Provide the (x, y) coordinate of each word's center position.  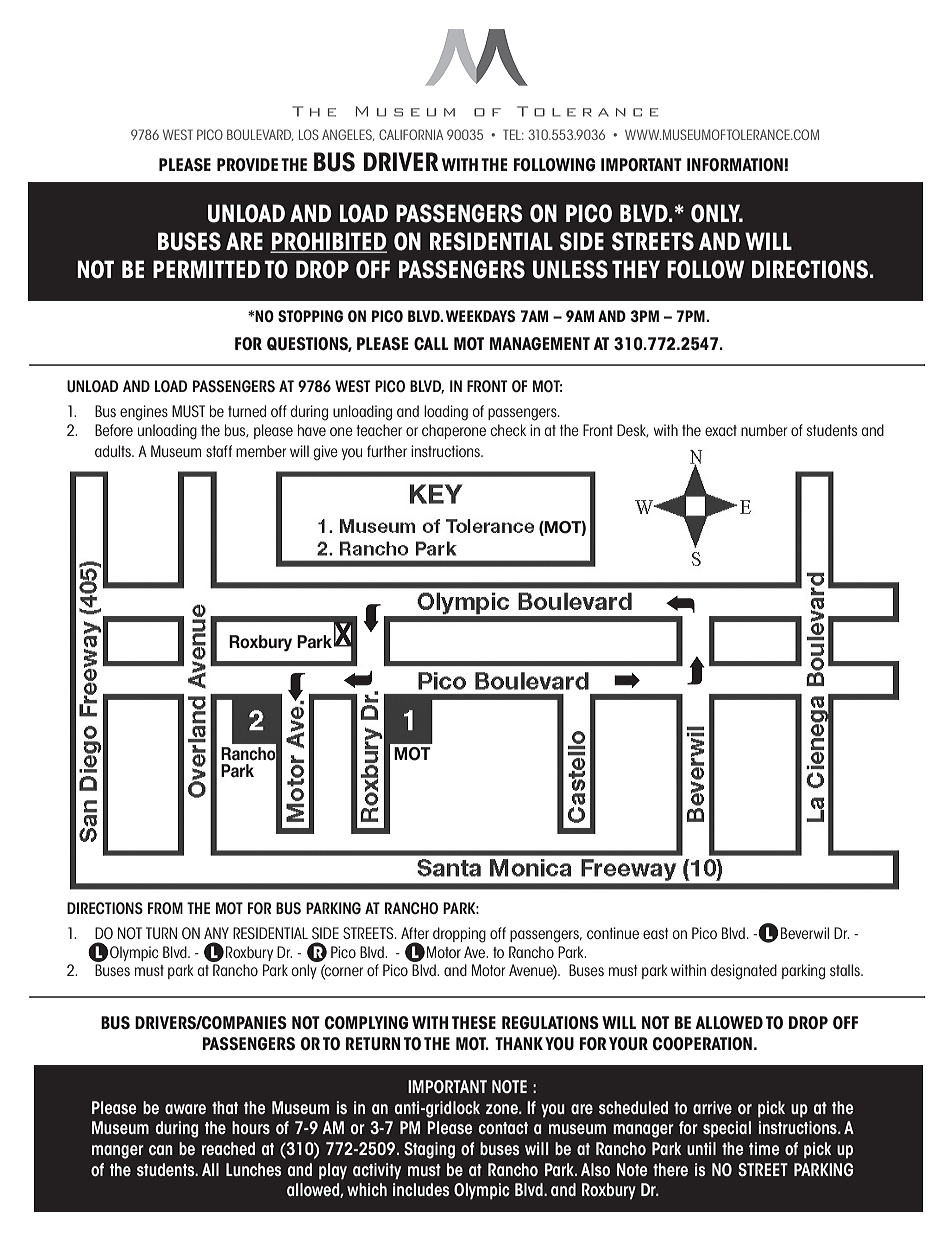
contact (503, 1128)
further (387, 451)
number (764, 430)
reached (228, 1148)
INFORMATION (735, 165)
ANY (216, 933)
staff (219, 451)
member (261, 451)
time (764, 1148)
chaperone (454, 431)
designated (744, 972)
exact (721, 430)
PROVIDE (247, 165)
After (415, 933)
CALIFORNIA (411, 134)
